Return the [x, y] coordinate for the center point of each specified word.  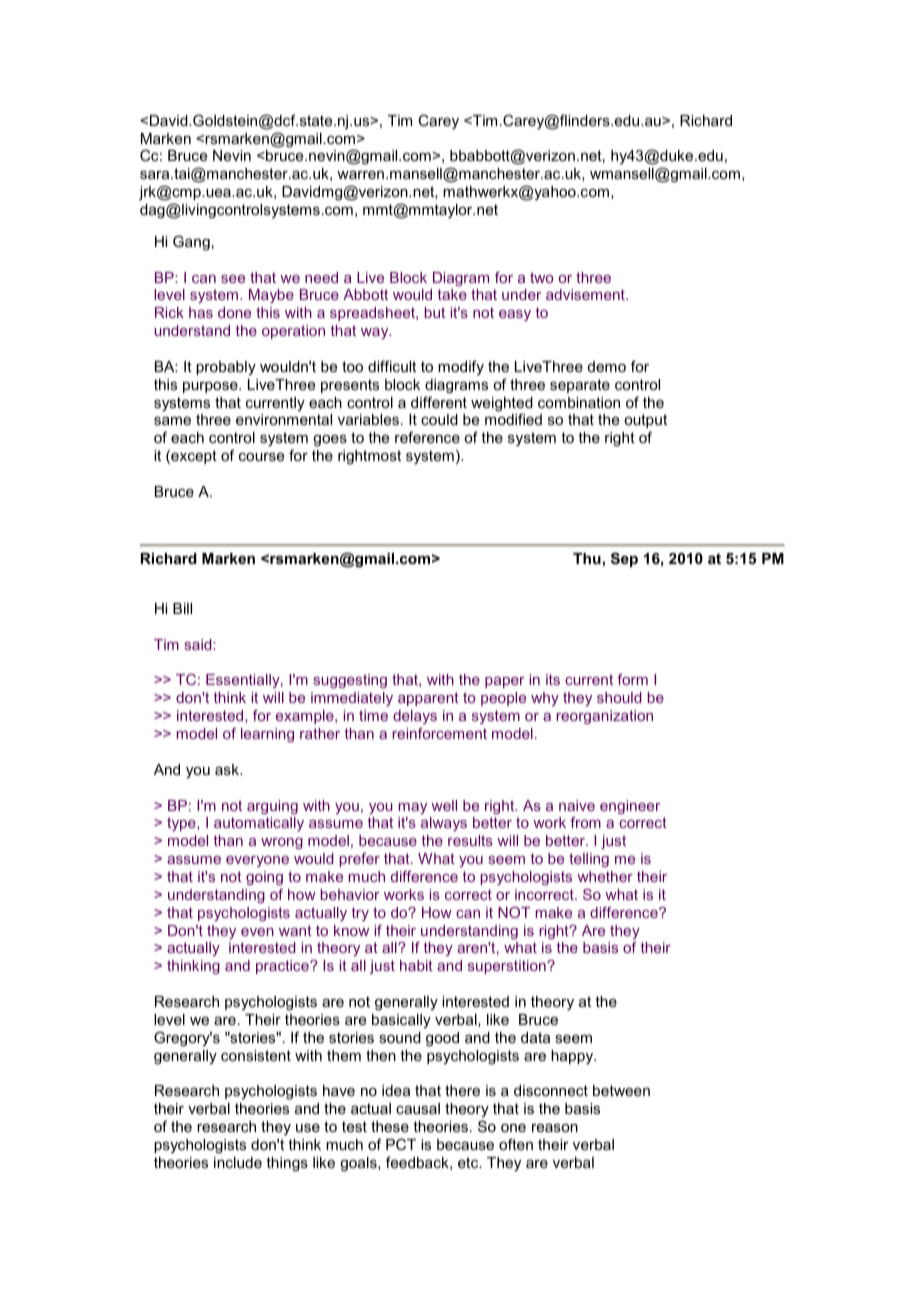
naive [577, 805]
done [234, 312]
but [435, 312]
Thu [587, 558]
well [444, 805]
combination [579, 402]
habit [416, 965]
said [199, 644]
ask [228, 769]
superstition [508, 967]
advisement [586, 294]
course [261, 457]
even [257, 932]
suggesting [350, 681]
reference [427, 437]
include [238, 1162]
